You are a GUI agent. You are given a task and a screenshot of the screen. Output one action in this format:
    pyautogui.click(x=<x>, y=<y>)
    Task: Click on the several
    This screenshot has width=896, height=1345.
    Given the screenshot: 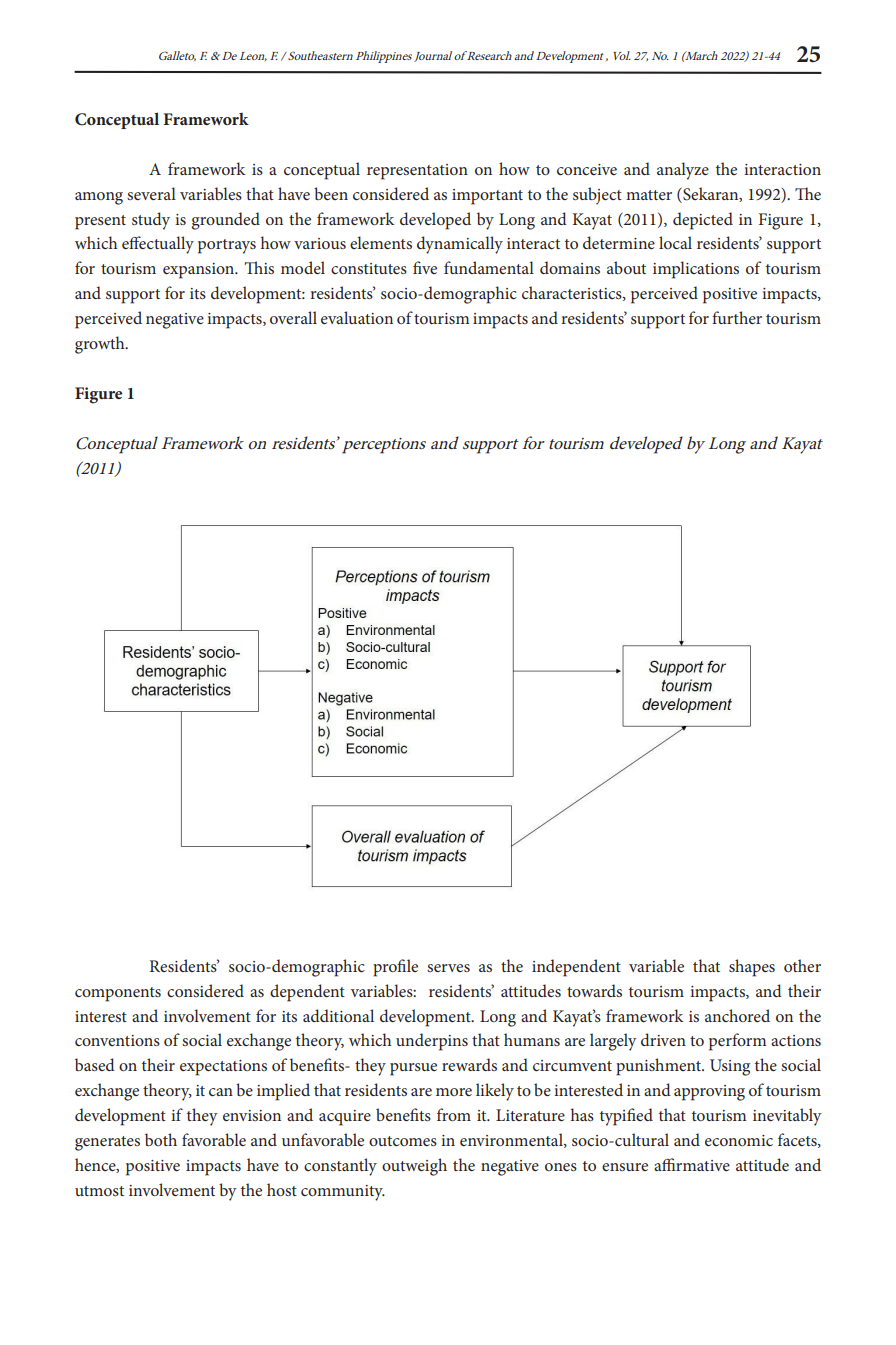 What is the action you would take?
    pyautogui.click(x=151, y=193)
